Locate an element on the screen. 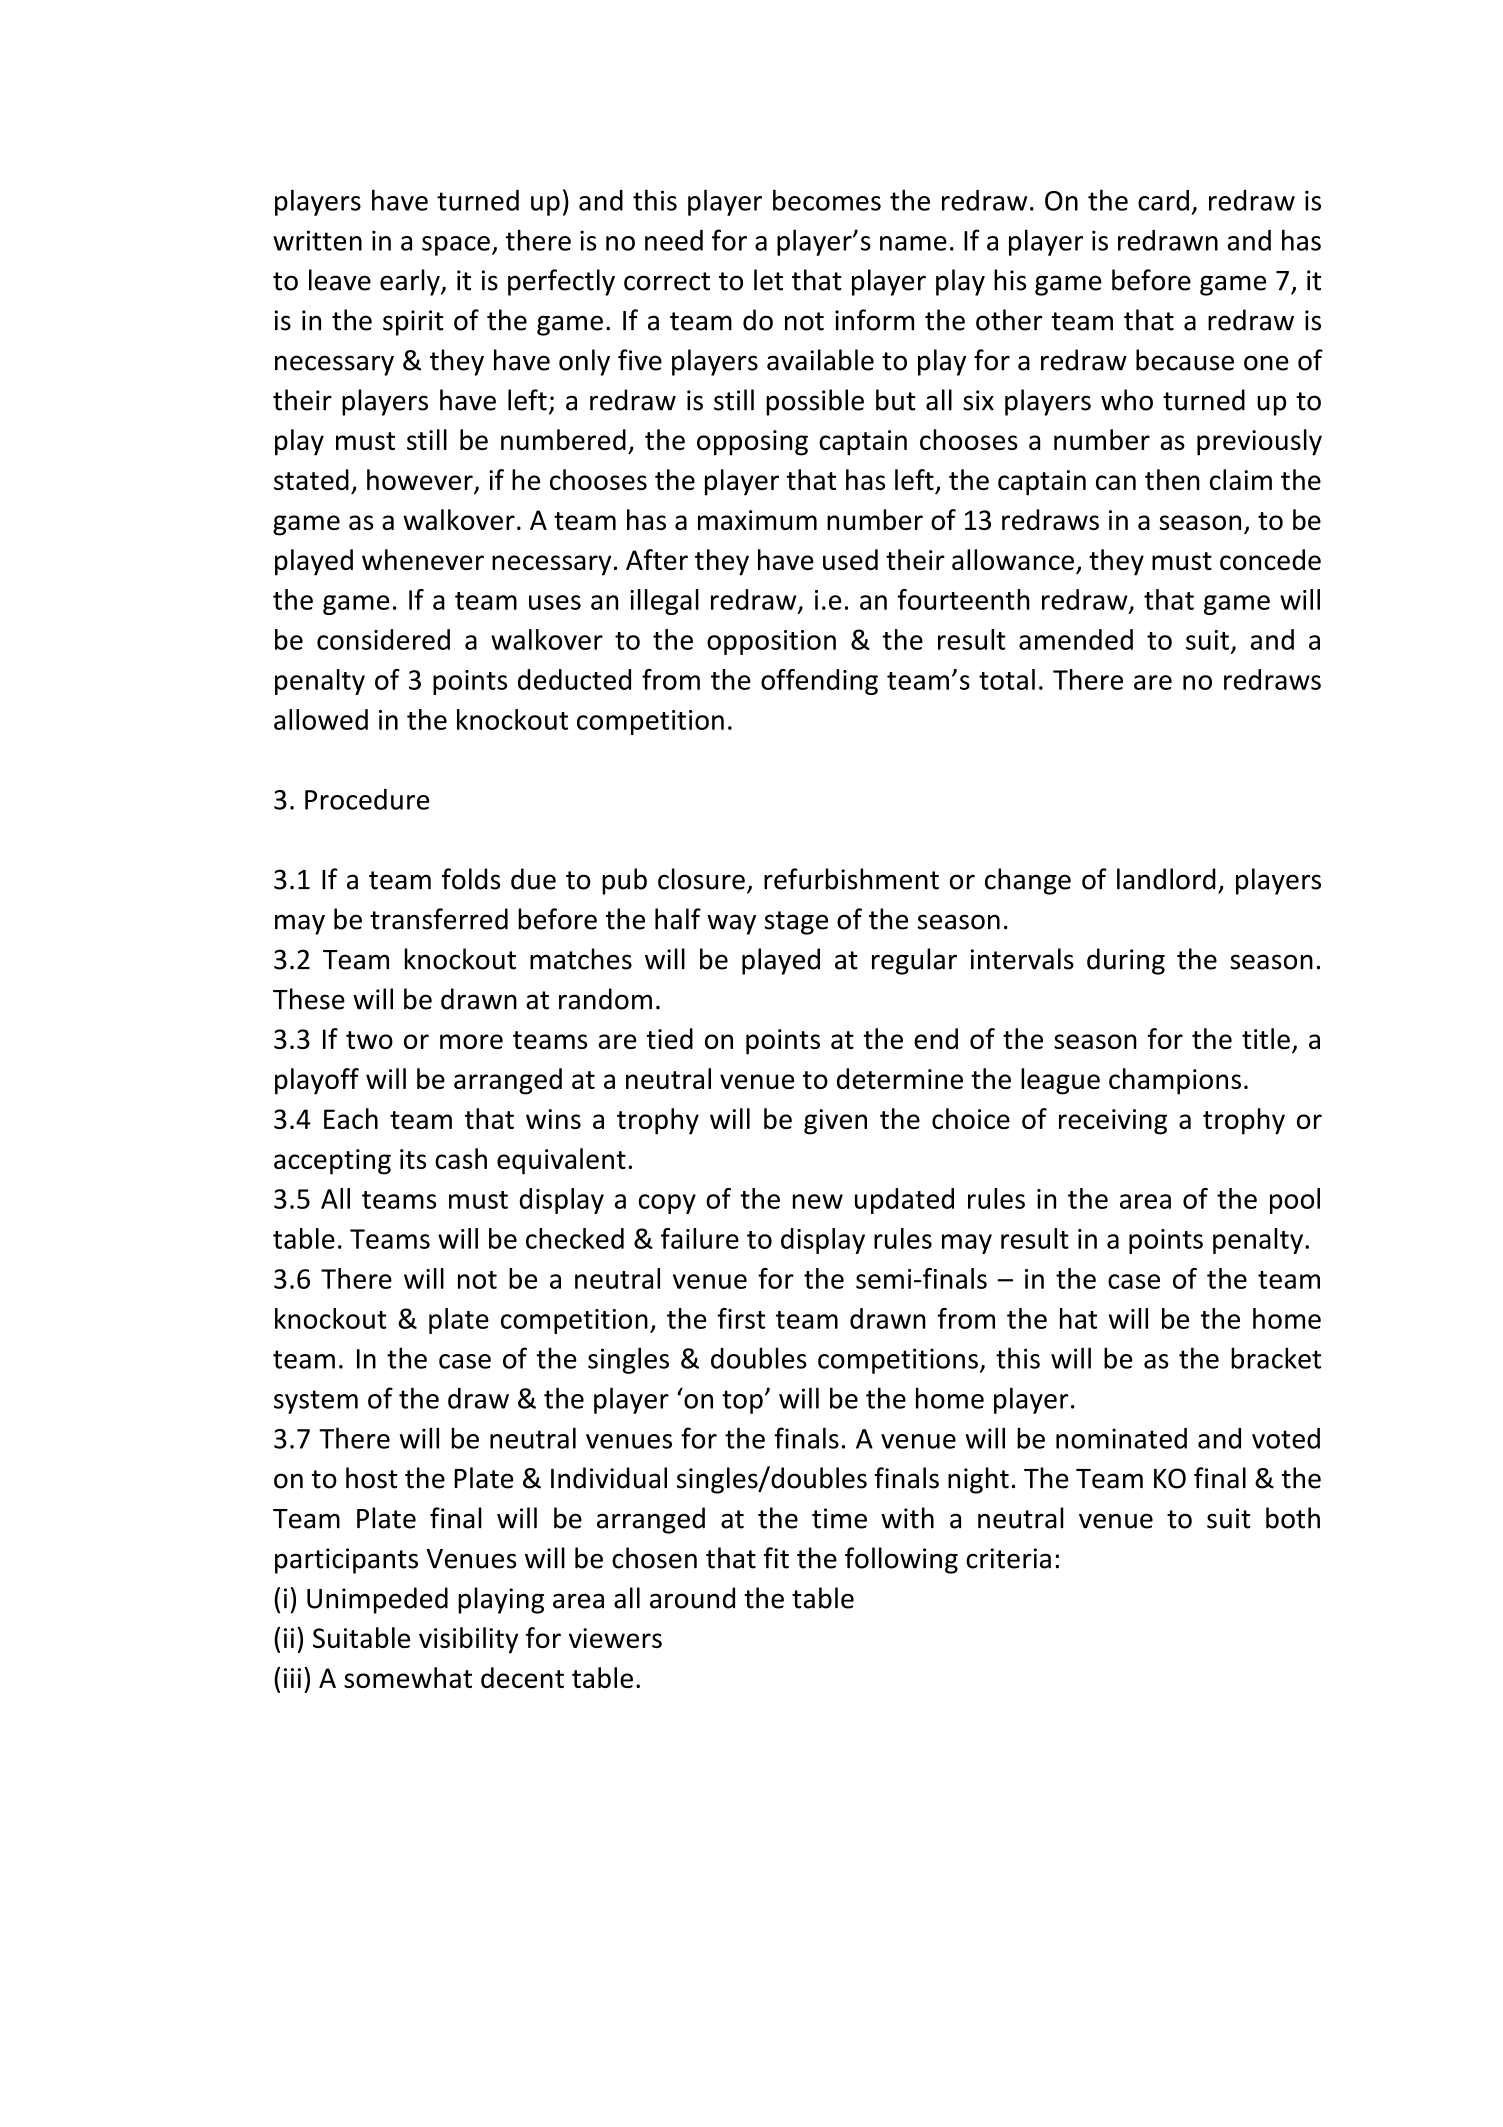 The height and width of the screenshot is (2127, 1503). during is located at coordinates (1126, 961).
